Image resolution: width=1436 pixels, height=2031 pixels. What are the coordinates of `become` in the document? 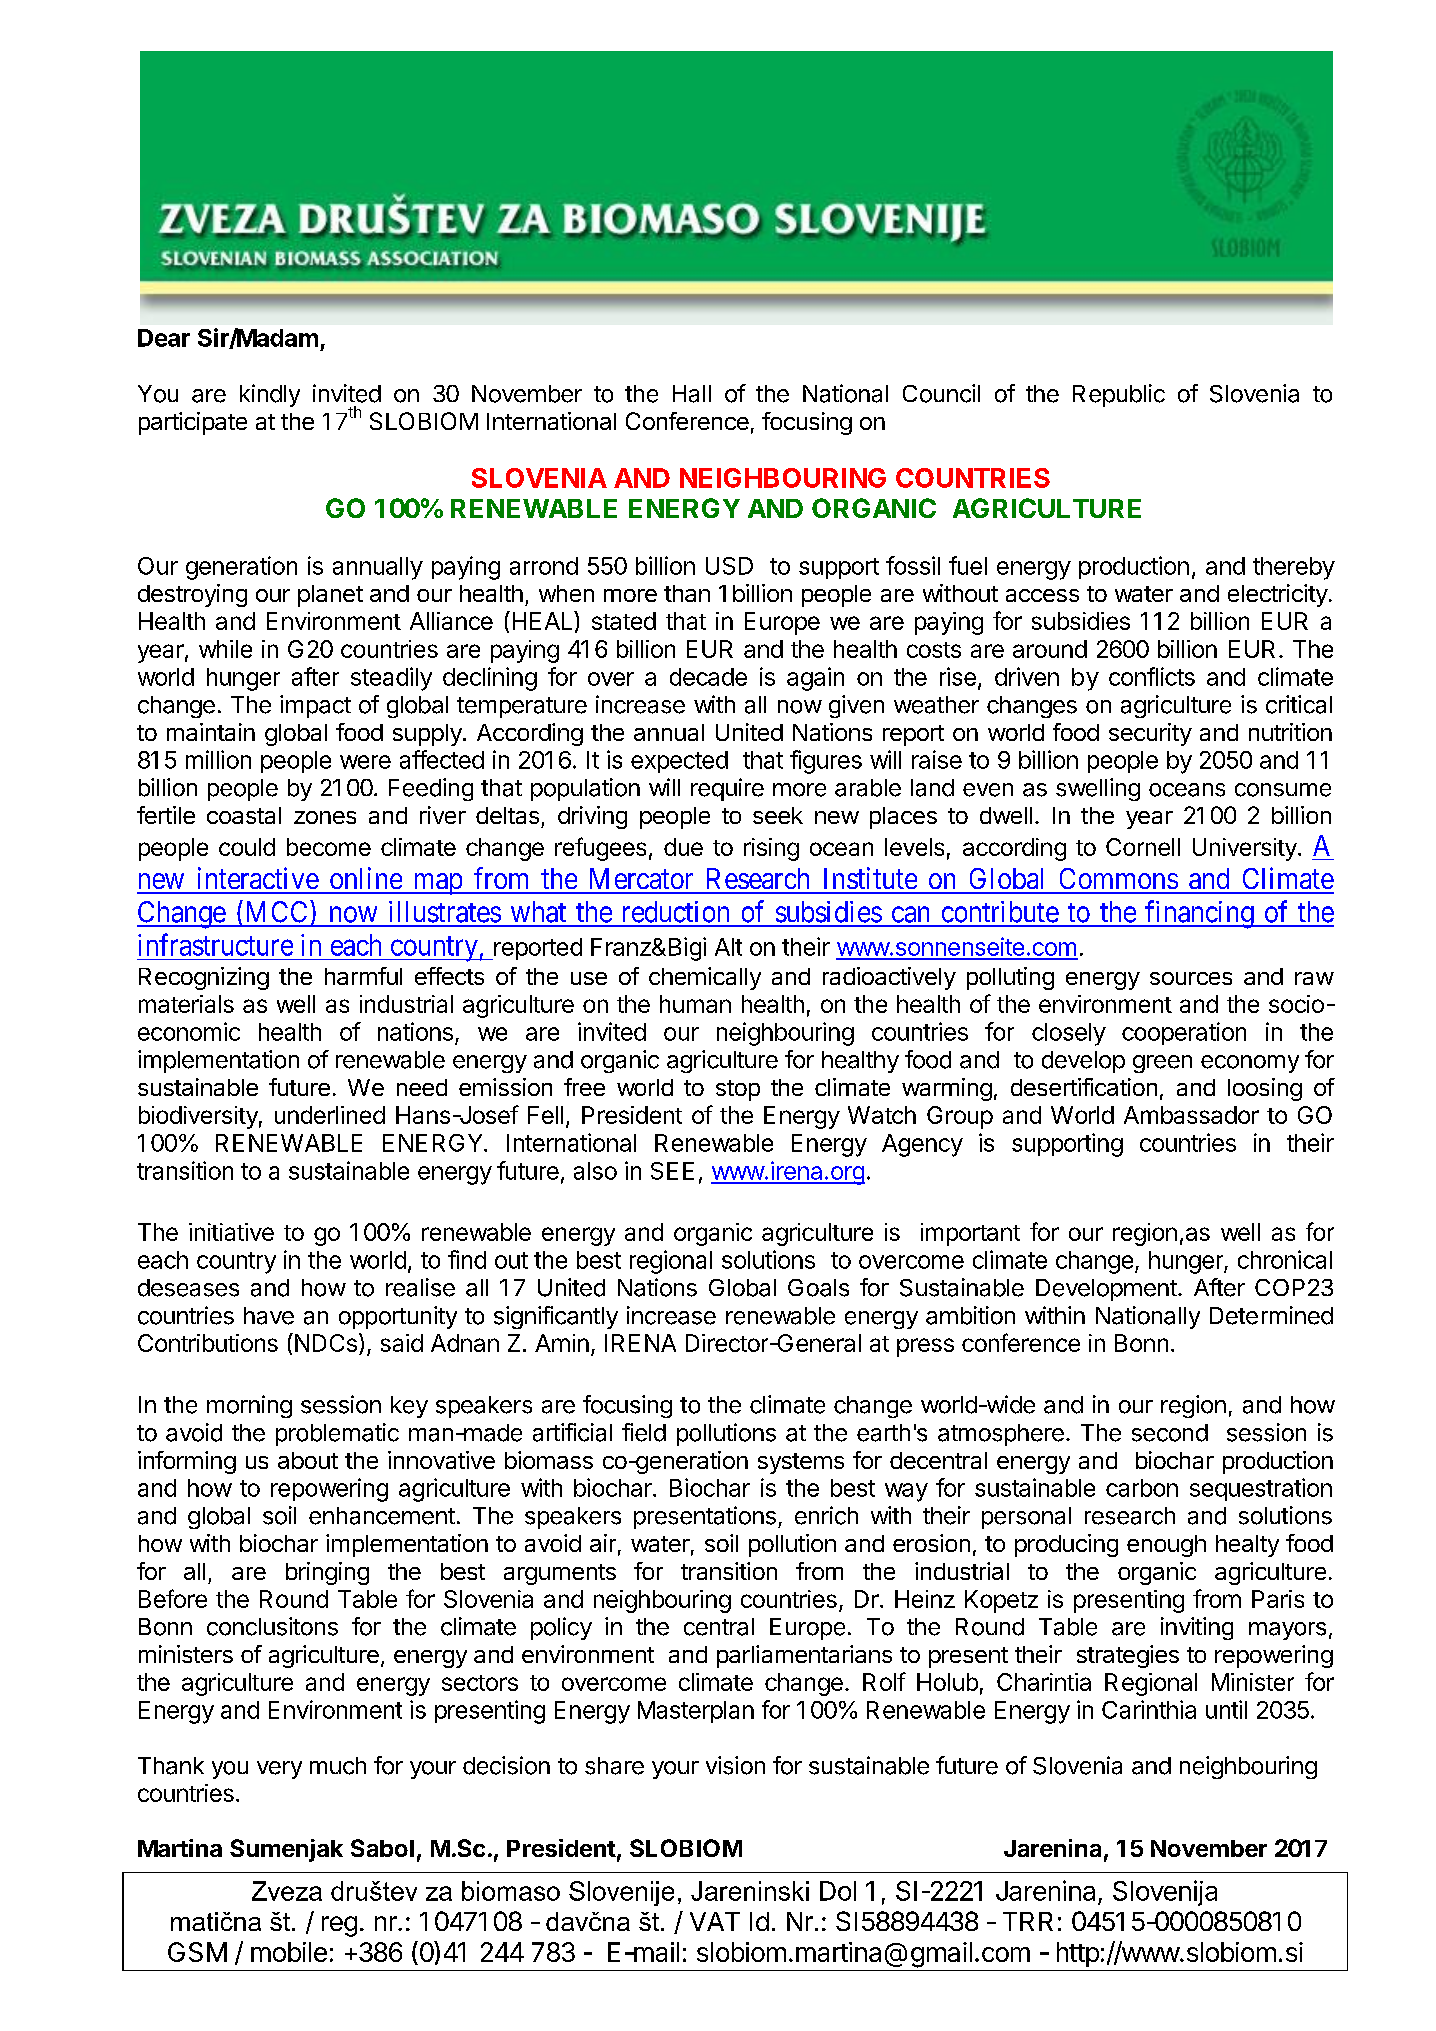 It's located at (329, 847).
